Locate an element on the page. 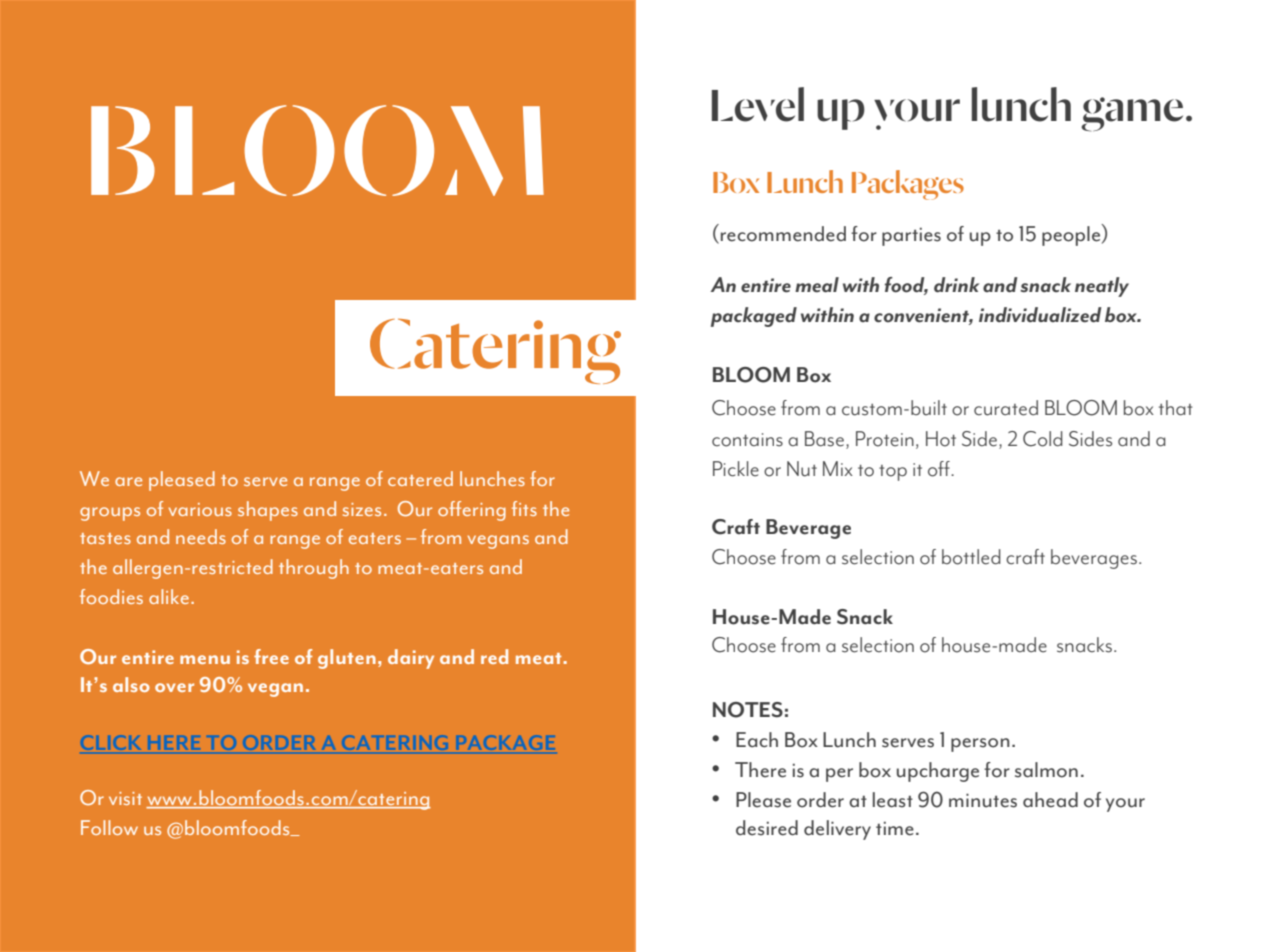 The image size is (1270, 952). Cold is located at coordinates (1043, 439).
